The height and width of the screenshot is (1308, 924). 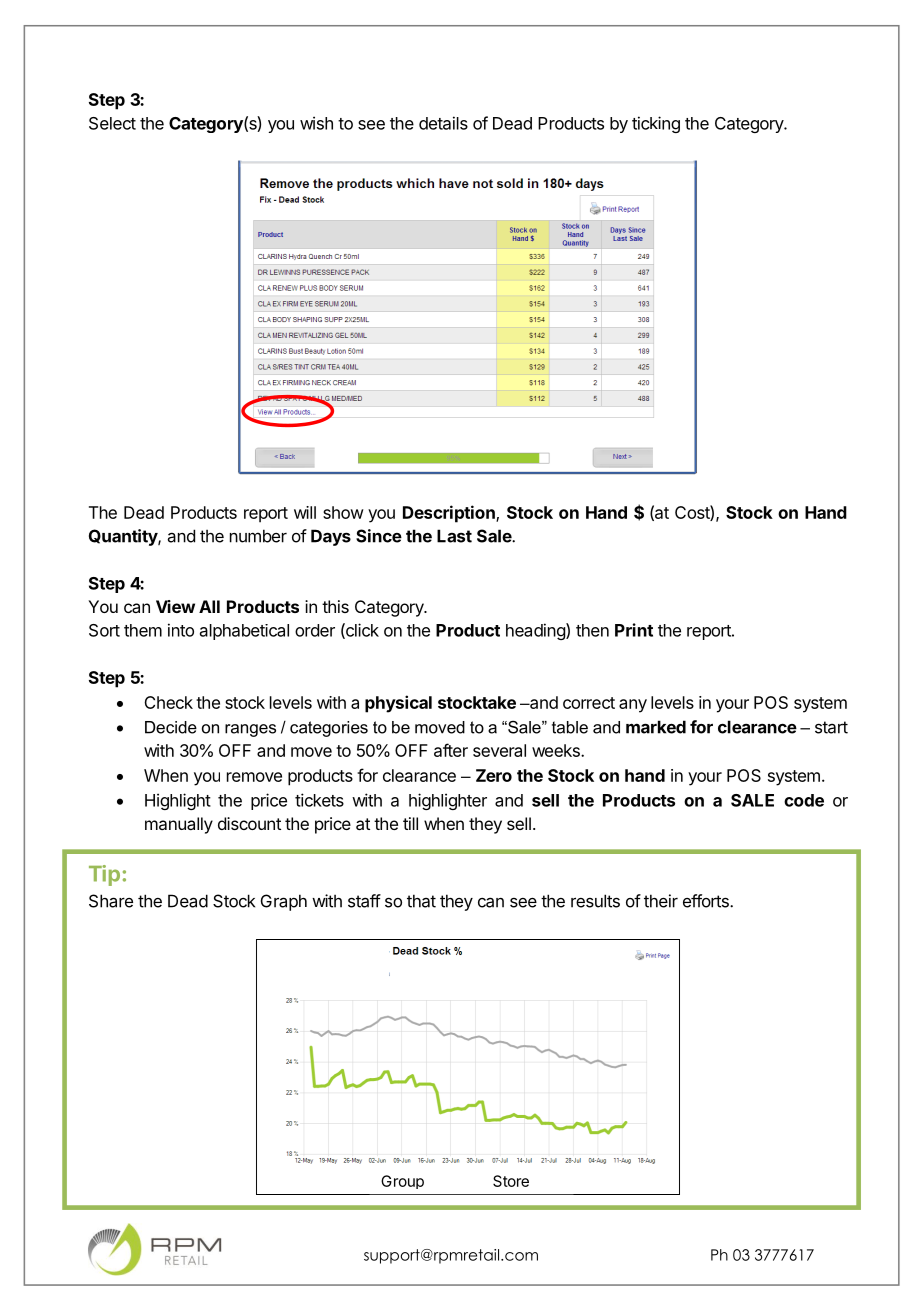 I want to click on number, so click(x=258, y=536).
